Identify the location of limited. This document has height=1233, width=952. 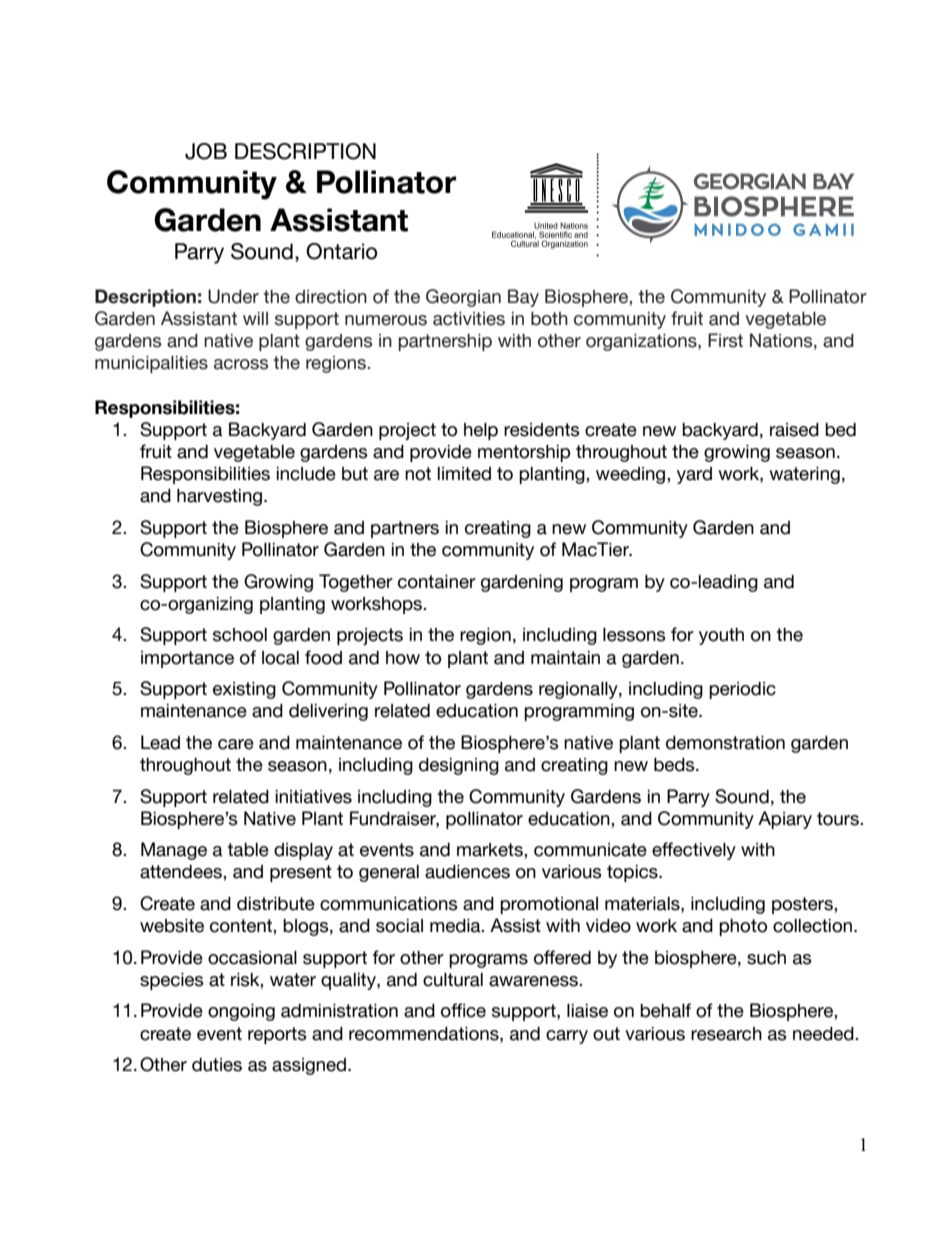
(464, 474).
